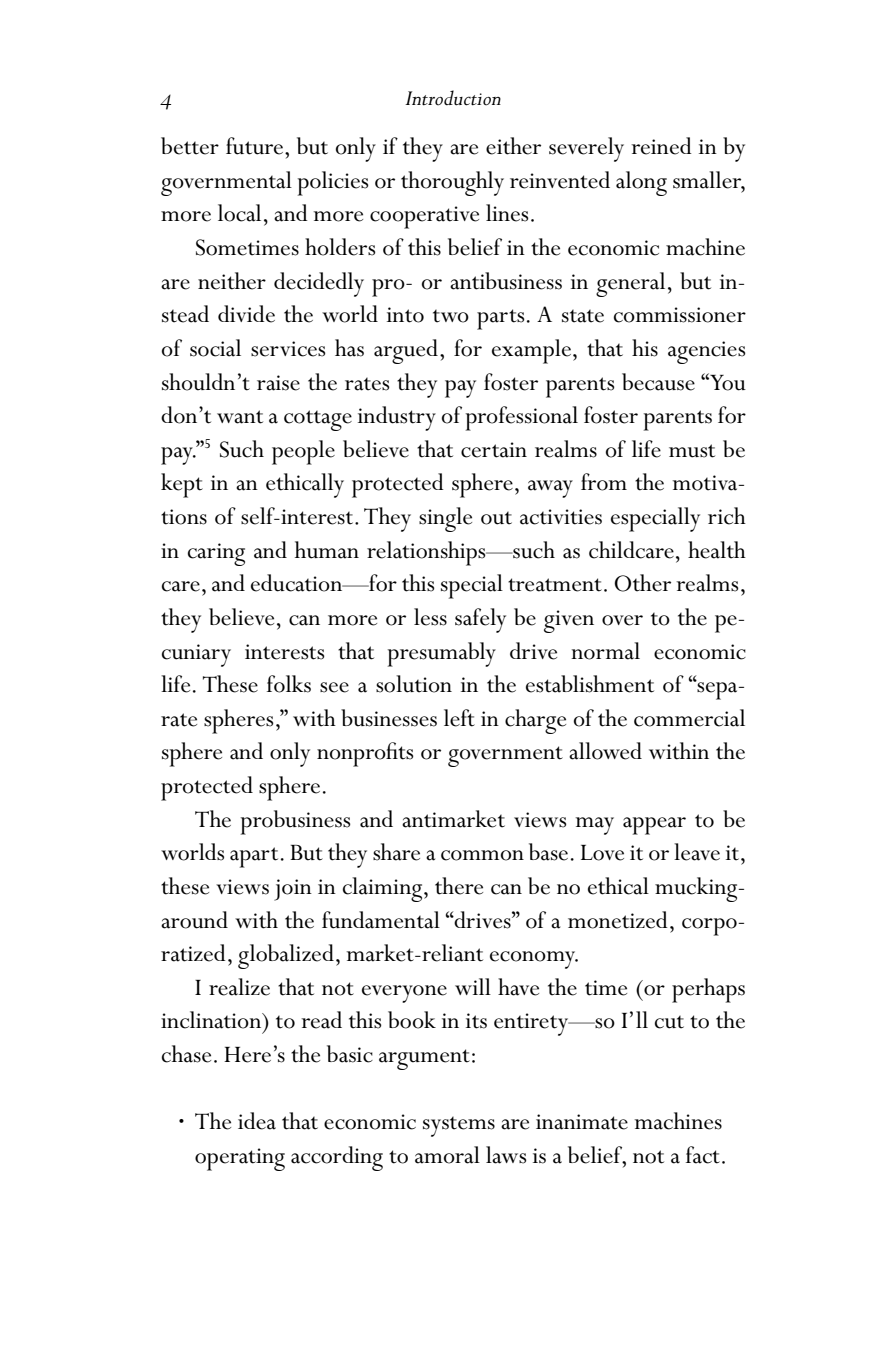 Image resolution: width=887 pixels, height=1372 pixels. What do you see at coordinates (256, 146) in the screenshot?
I see `future` at bounding box center [256, 146].
